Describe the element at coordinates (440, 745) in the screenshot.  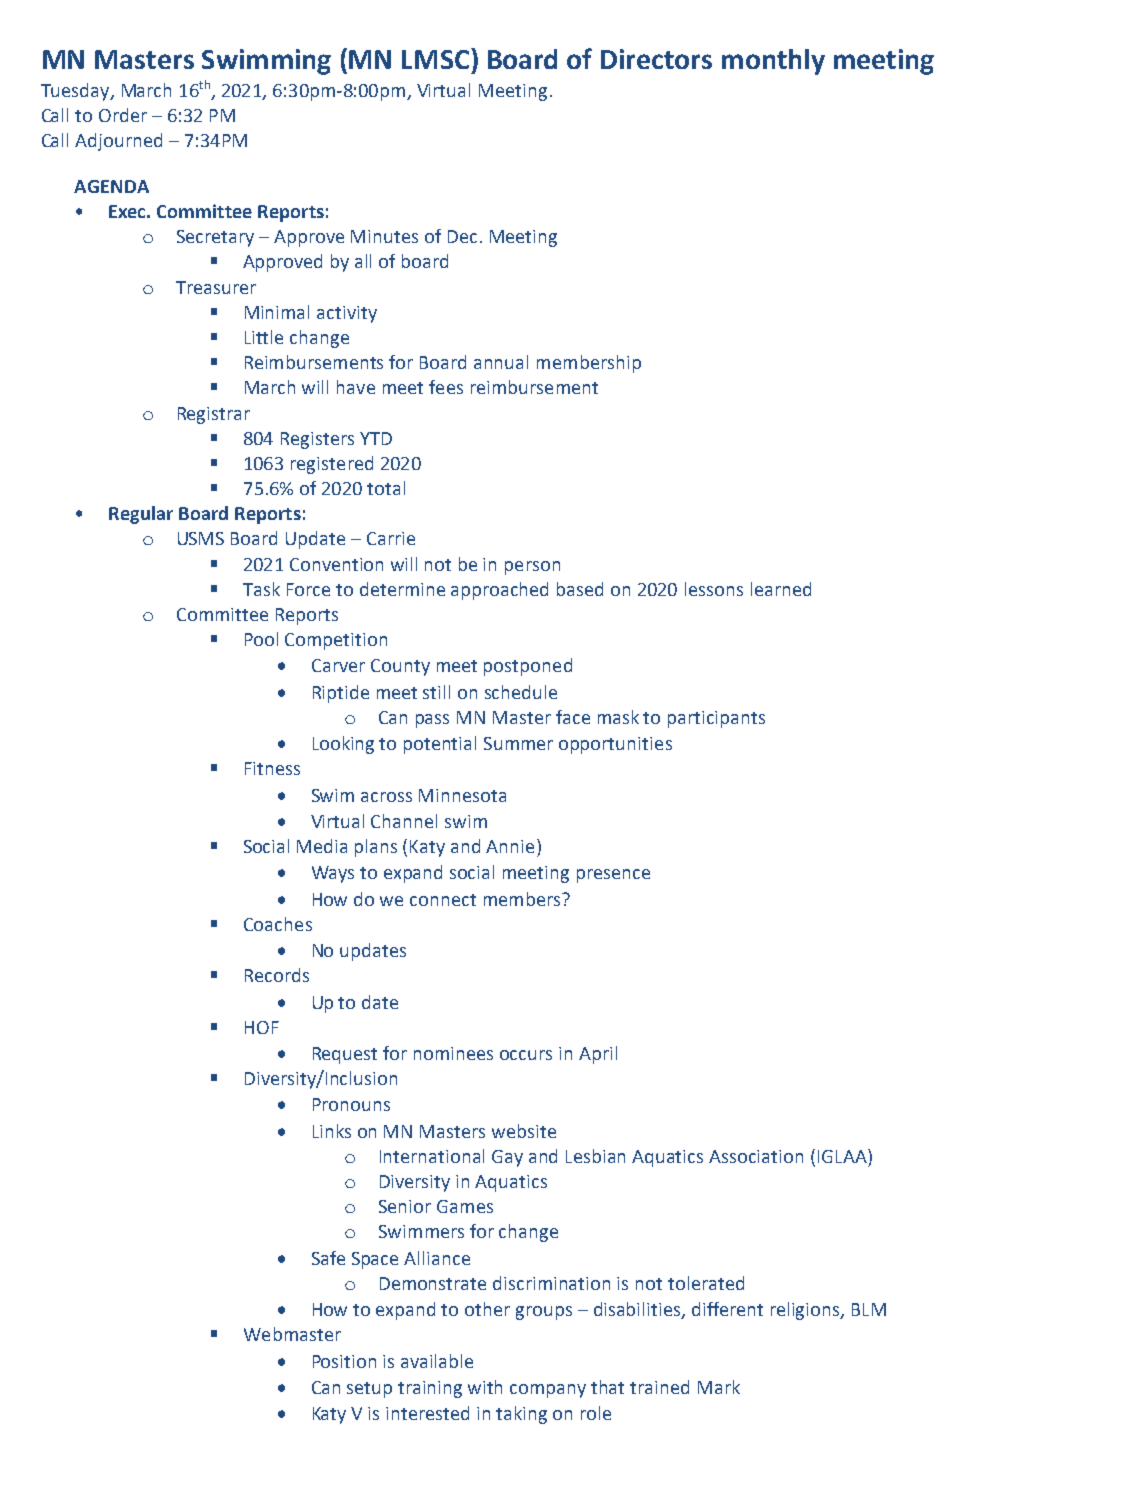
I see `potential` at that location.
